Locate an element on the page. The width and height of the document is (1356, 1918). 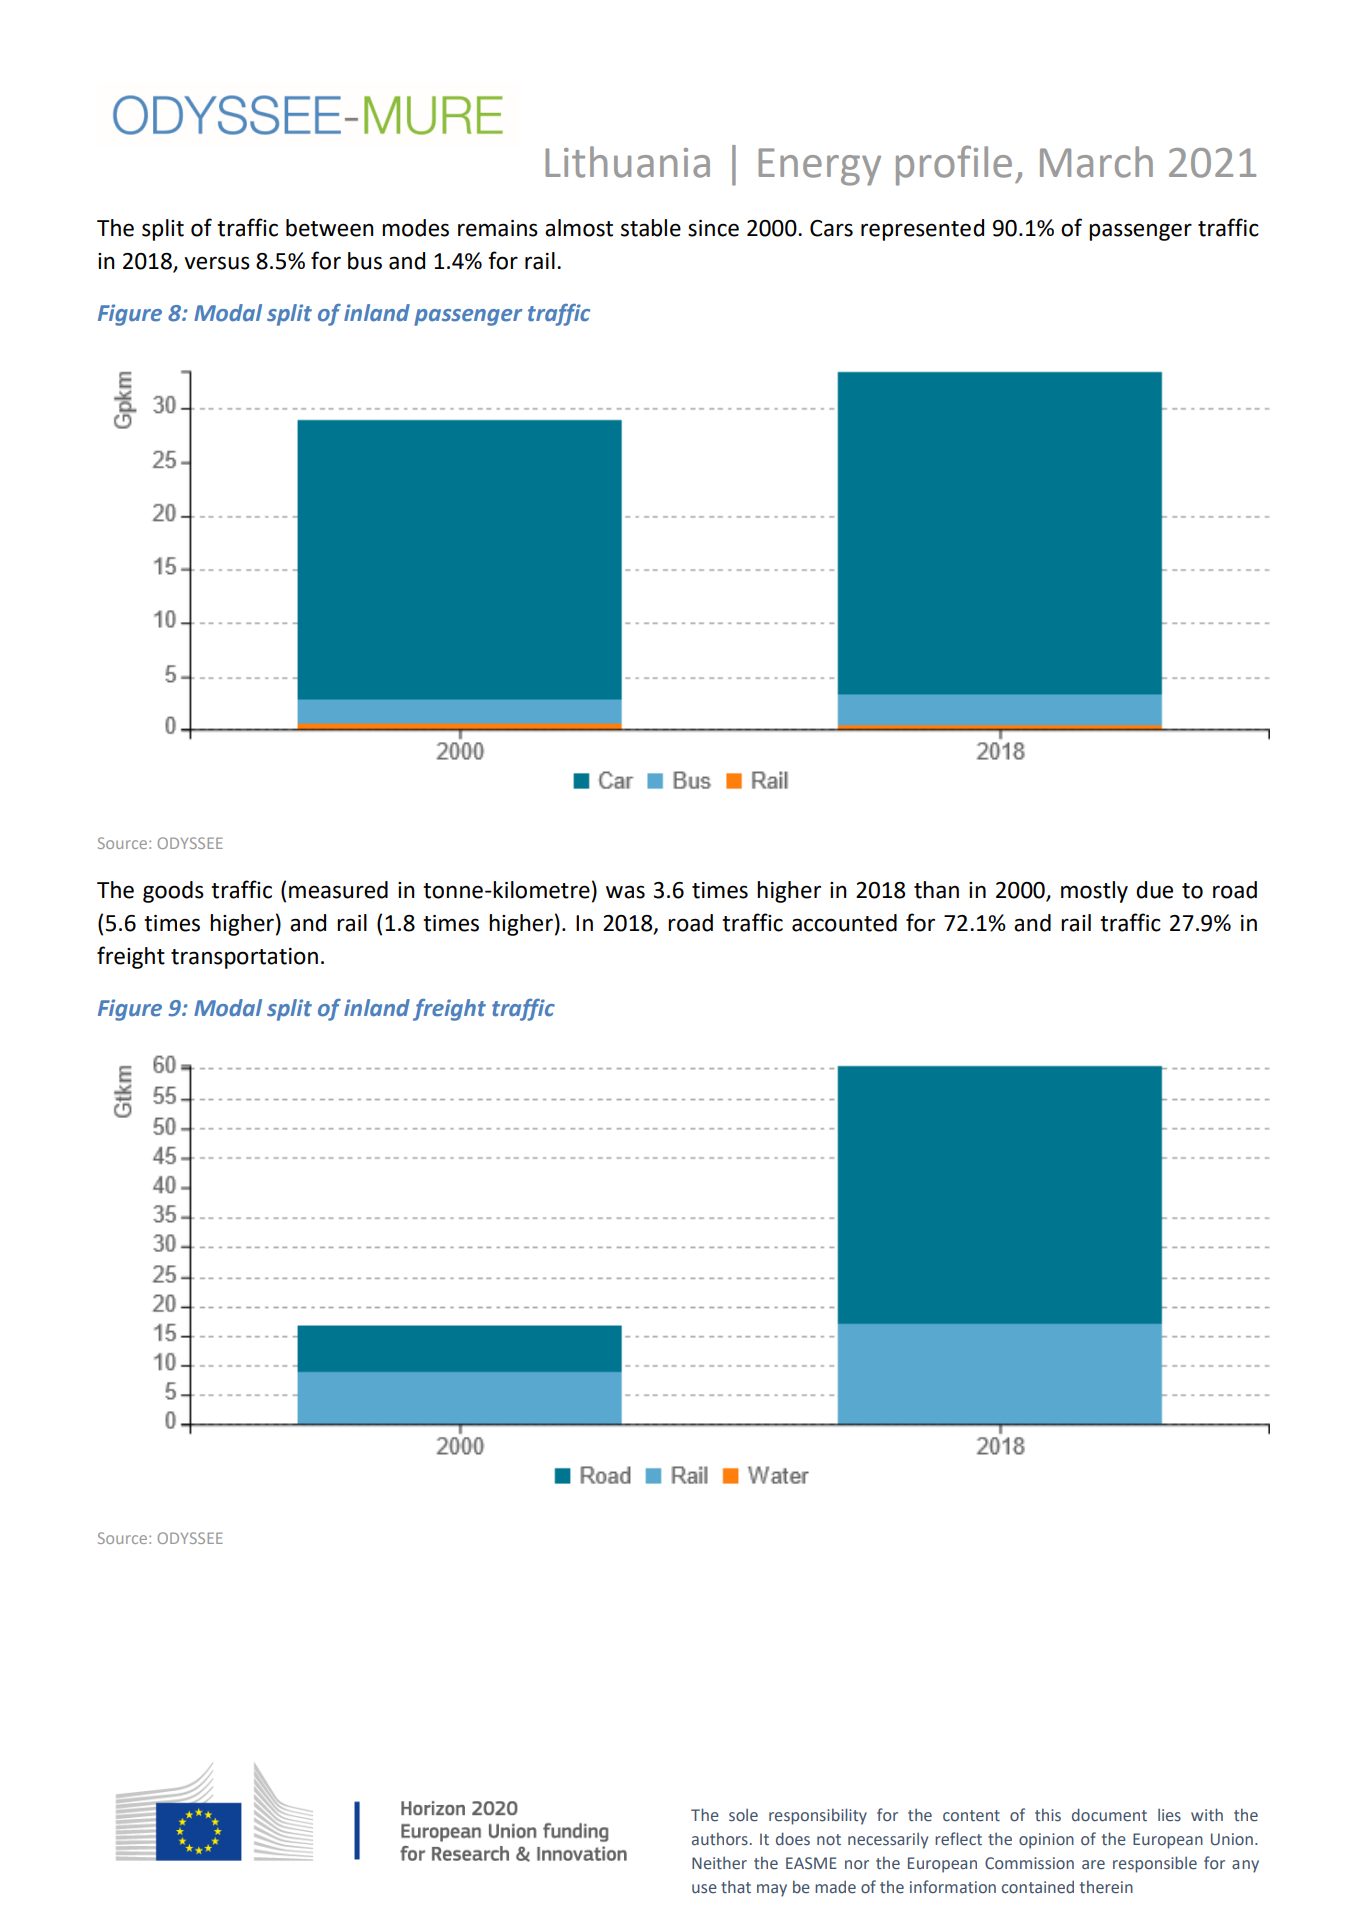
measured is located at coordinates (338, 890).
